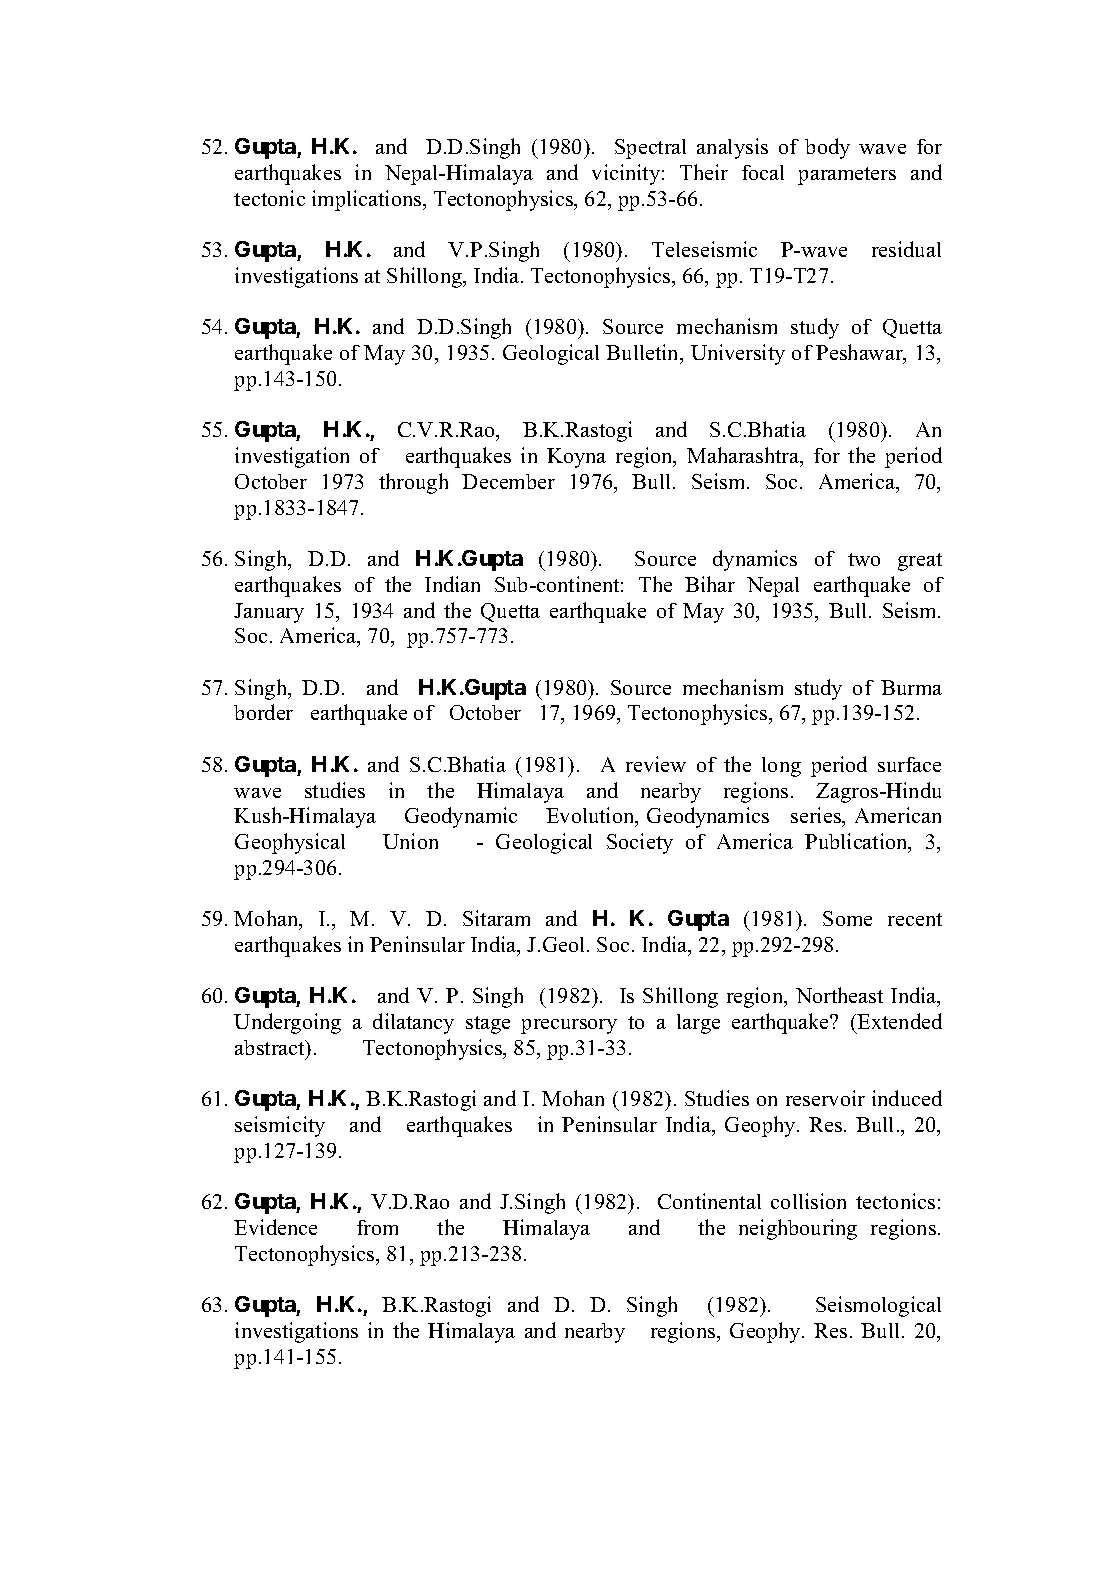 The height and width of the document is (1570, 1110). I want to click on Spectral, so click(650, 149).
